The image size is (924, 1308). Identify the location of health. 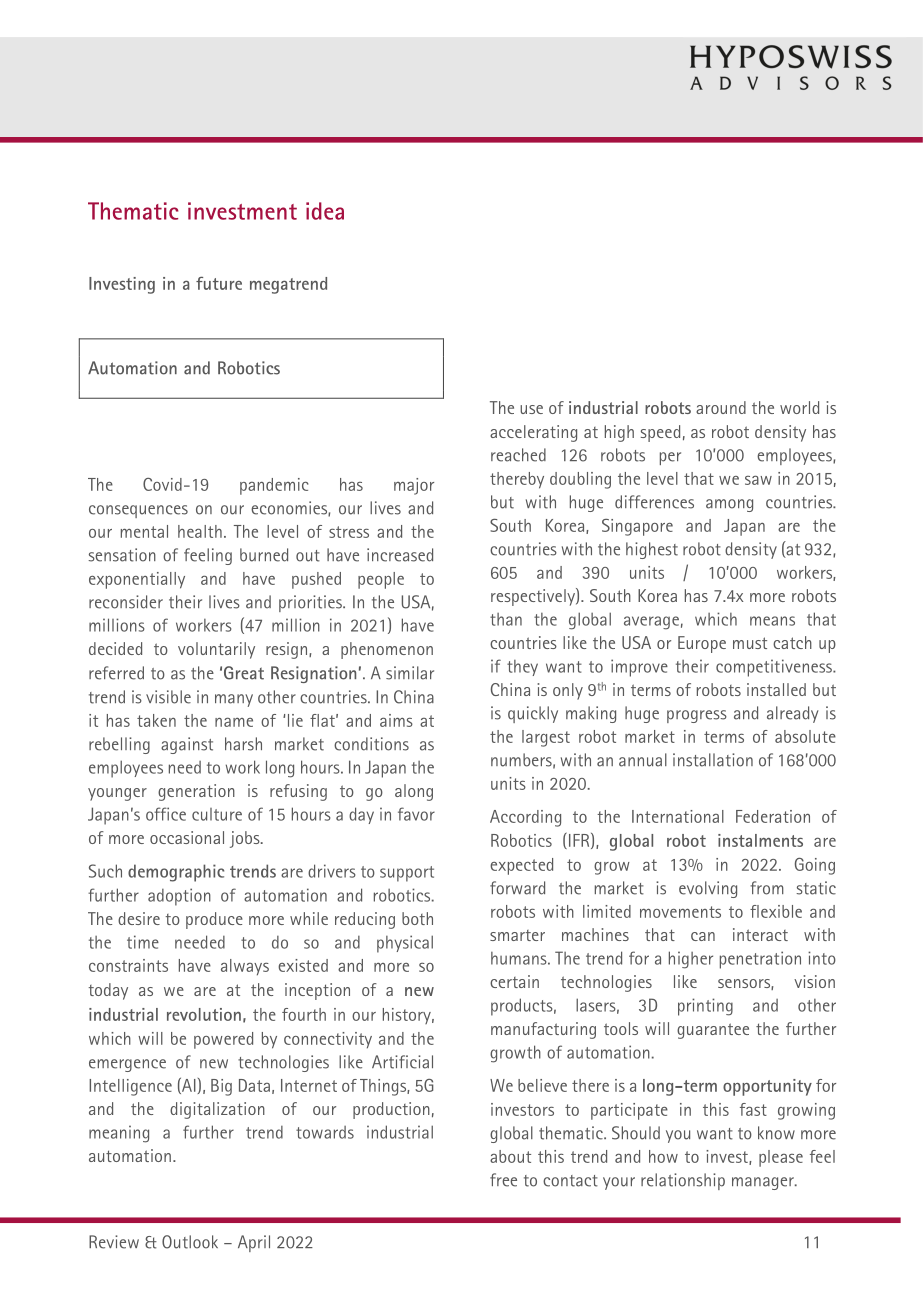
(200, 531).
